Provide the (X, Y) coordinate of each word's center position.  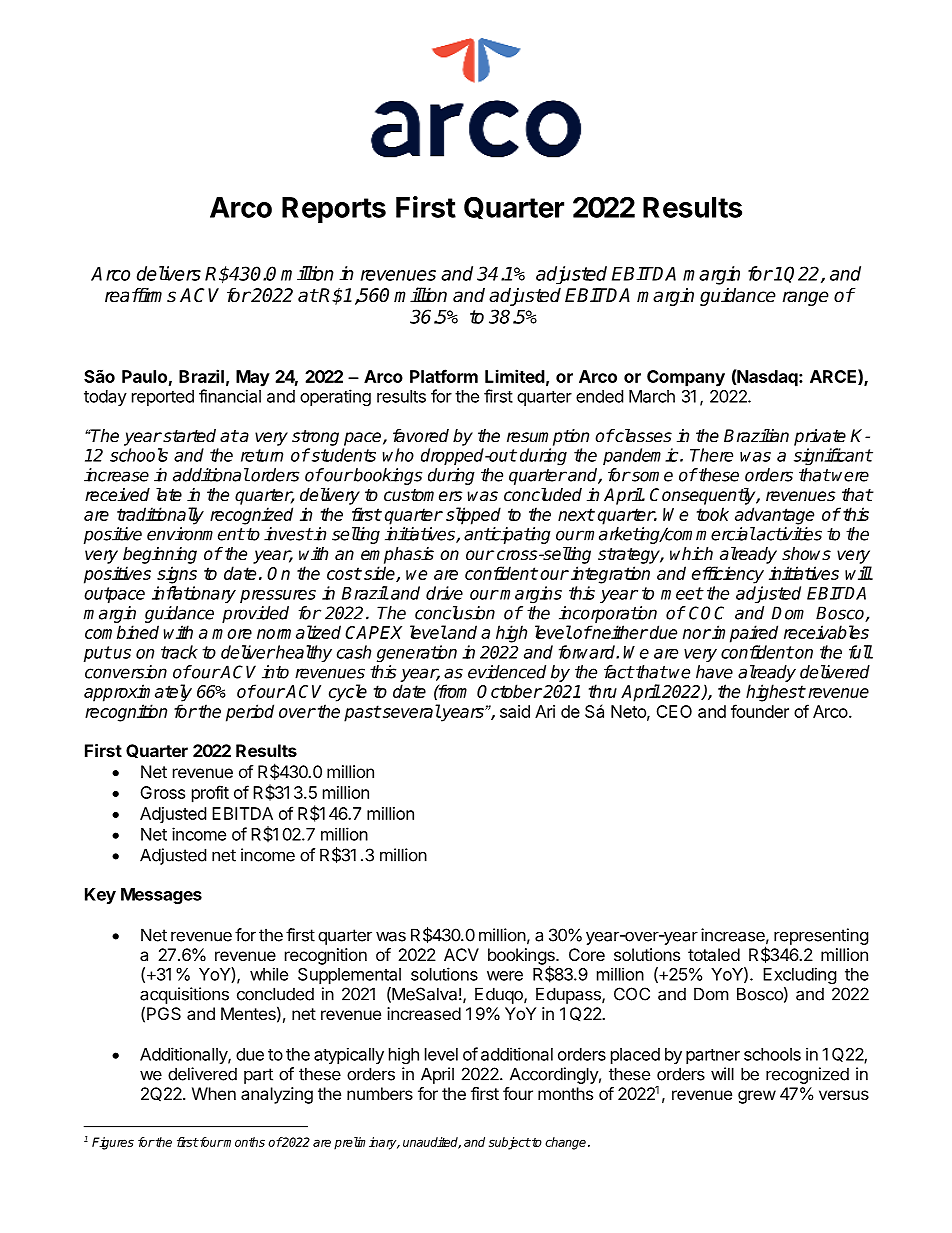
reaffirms (140, 295)
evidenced (507, 672)
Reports (334, 210)
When (214, 1093)
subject (510, 1143)
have (714, 672)
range (806, 298)
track (179, 652)
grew (757, 1097)
